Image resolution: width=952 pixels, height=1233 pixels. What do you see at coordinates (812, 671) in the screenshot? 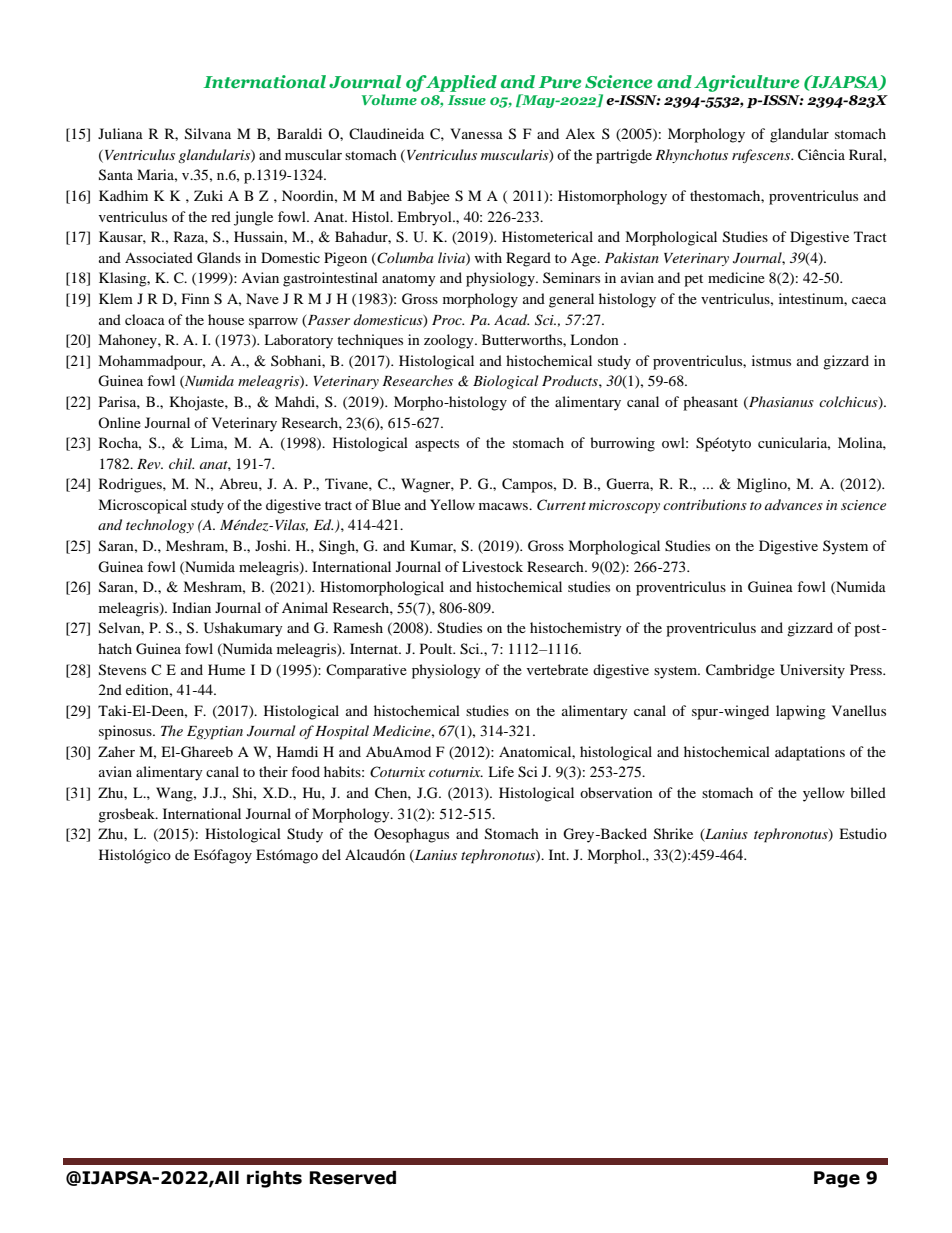
I see `University` at bounding box center [812, 671].
